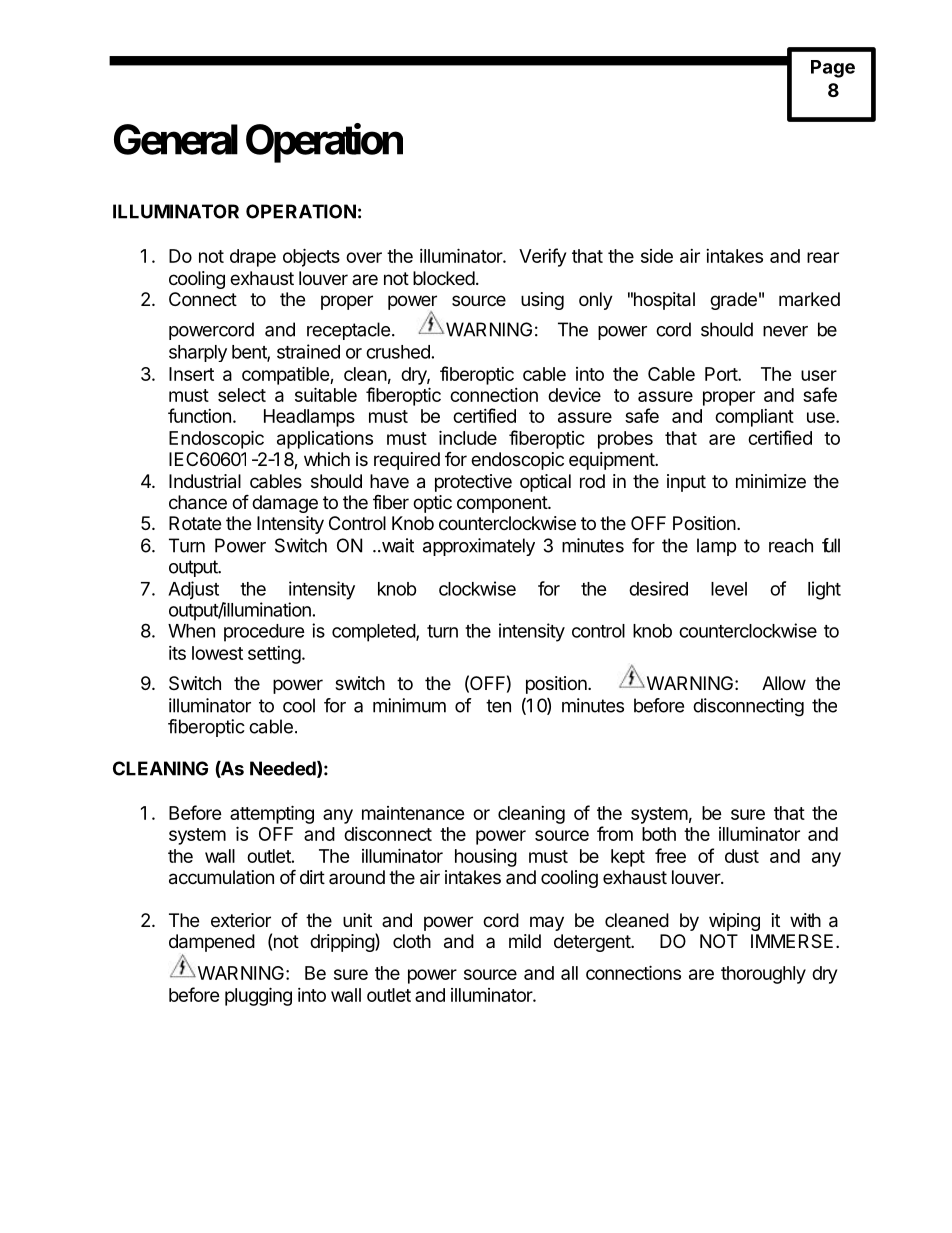 Image resolution: width=952 pixels, height=1233 pixels. What do you see at coordinates (258, 996) in the screenshot?
I see `plugging` at bounding box center [258, 996].
